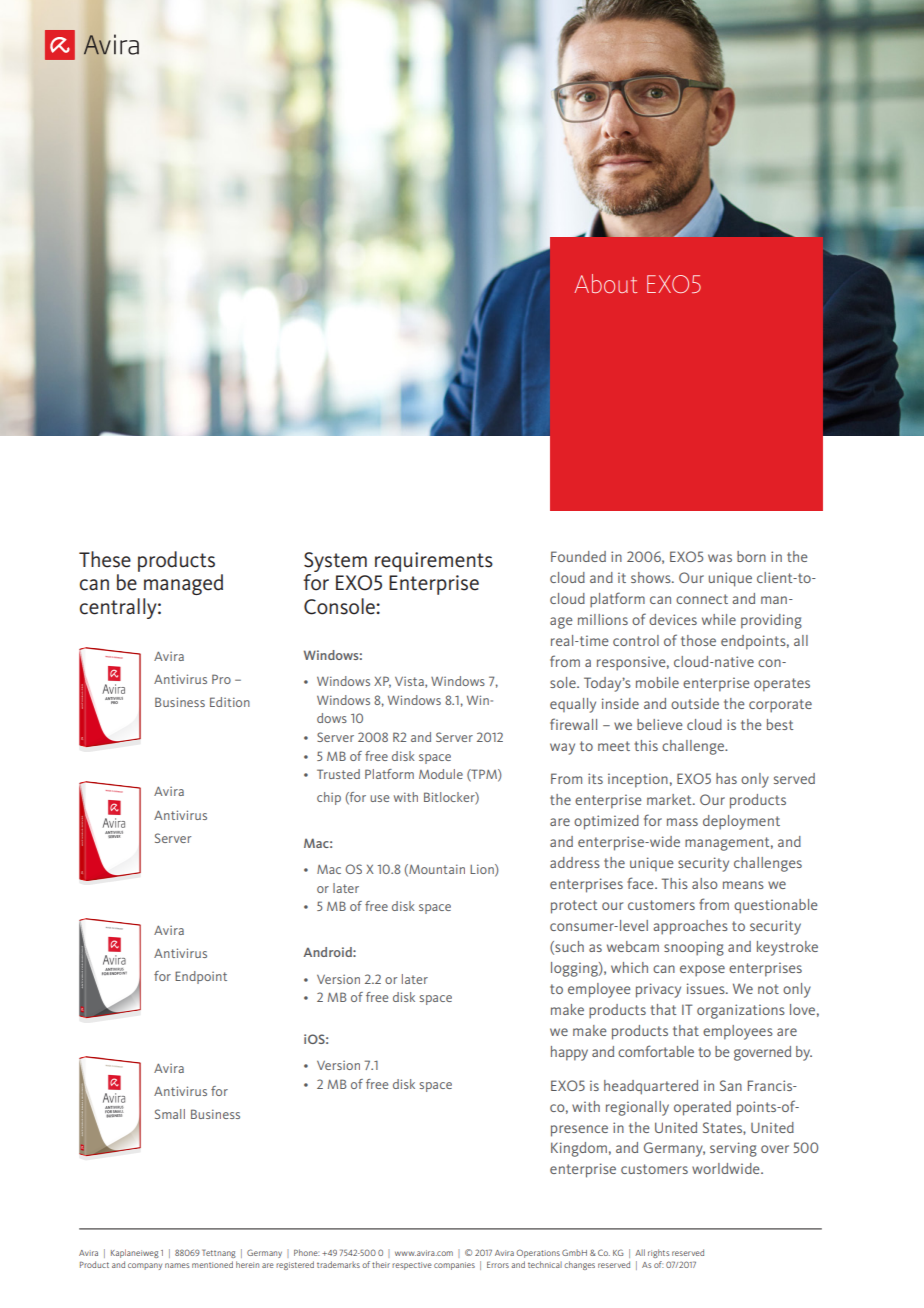 The height and width of the screenshot is (1308, 924). I want to click on issues, so click(707, 988).
